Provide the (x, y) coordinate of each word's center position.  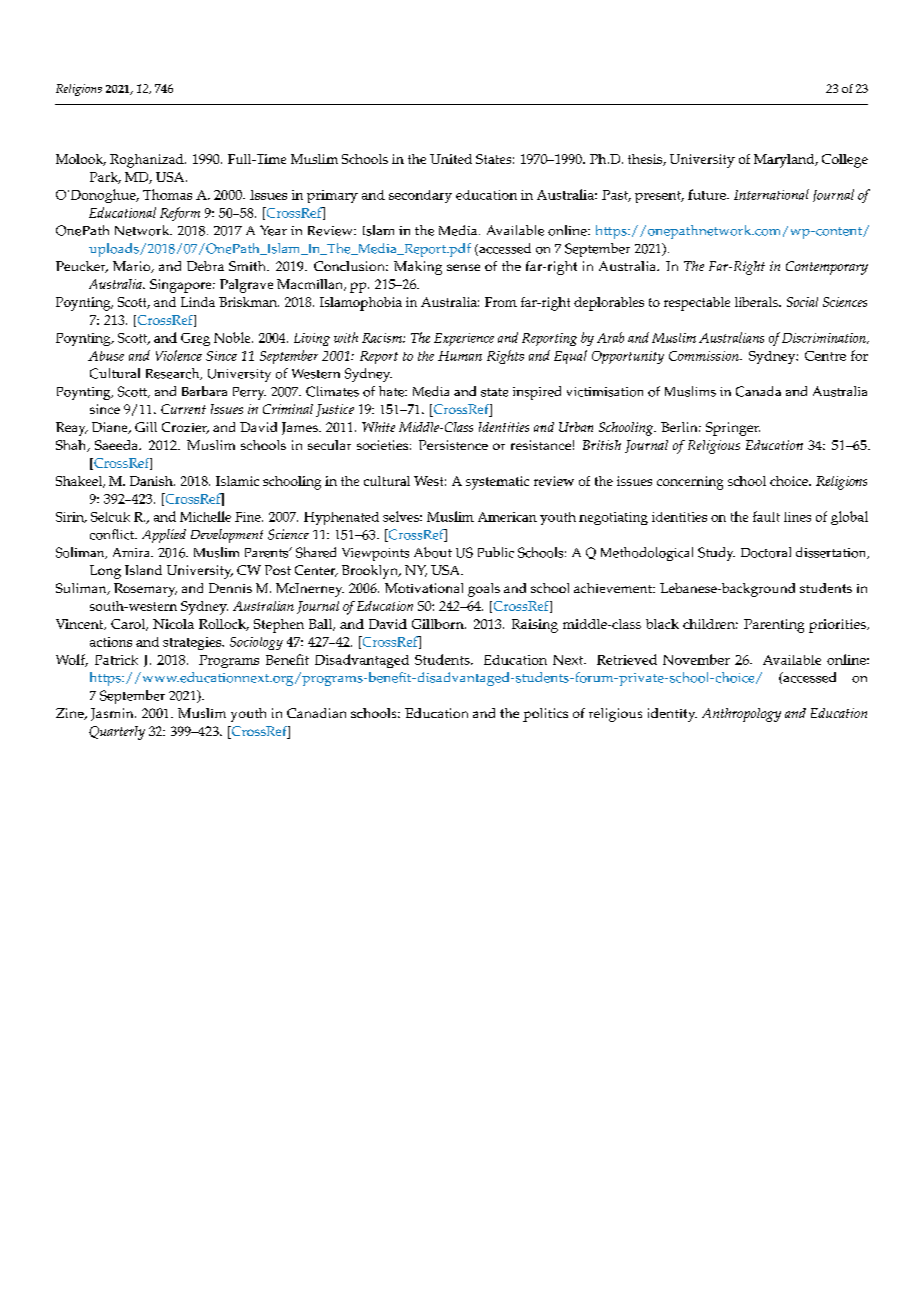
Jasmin (113, 714)
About (433, 552)
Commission (705, 356)
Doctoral (766, 552)
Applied (164, 536)
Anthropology (741, 715)
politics (545, 715)
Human (460, 356)
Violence (179, 355)
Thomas (167, 194)
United (451, 159)
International (771, 194)
